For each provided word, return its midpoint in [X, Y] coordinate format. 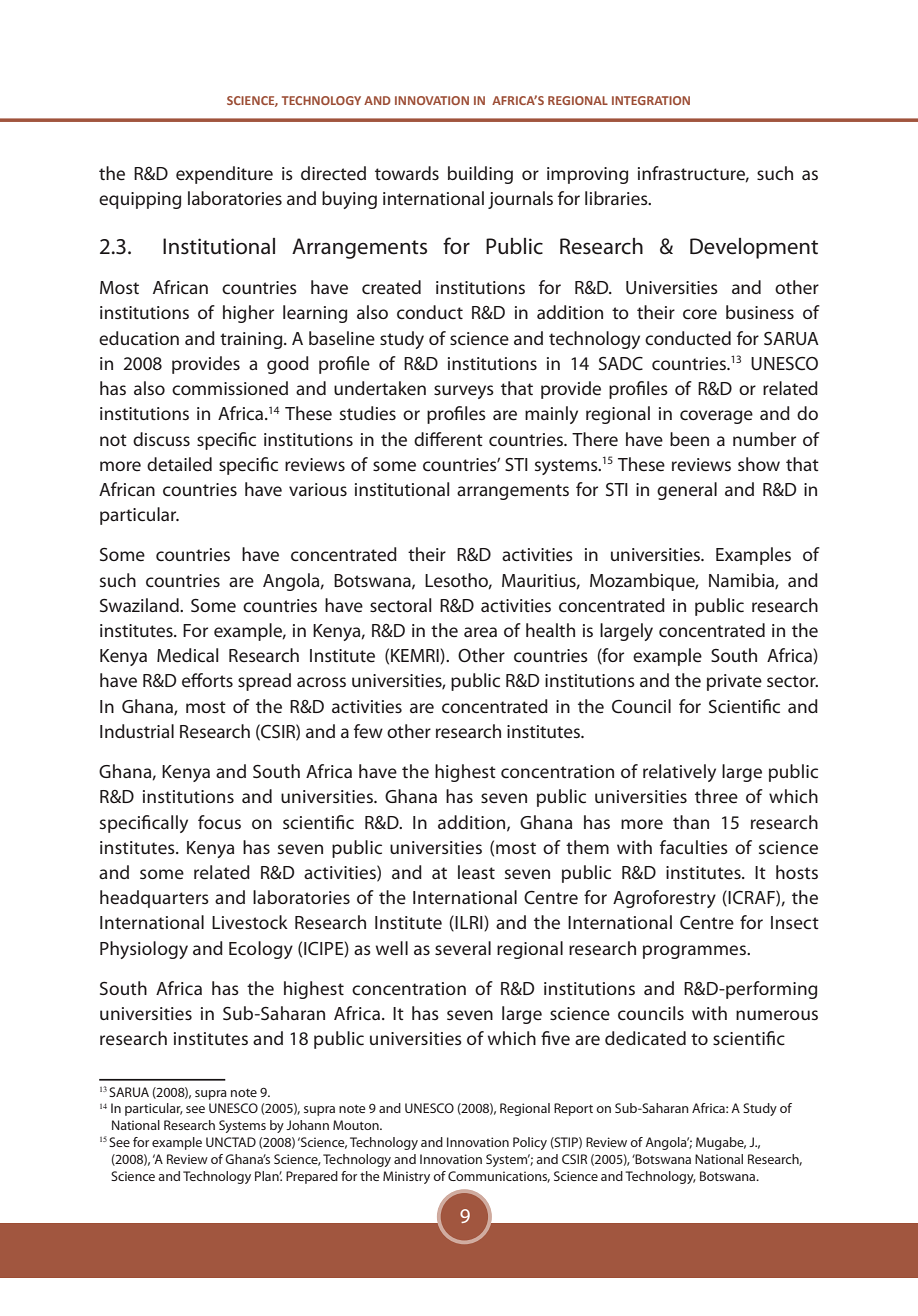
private [734, 682]
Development [754, 248]
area [480, 632]
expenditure [224, 175]
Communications [499, 1177]
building [480, 175]
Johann [307, 1125]
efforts [207, 680]
